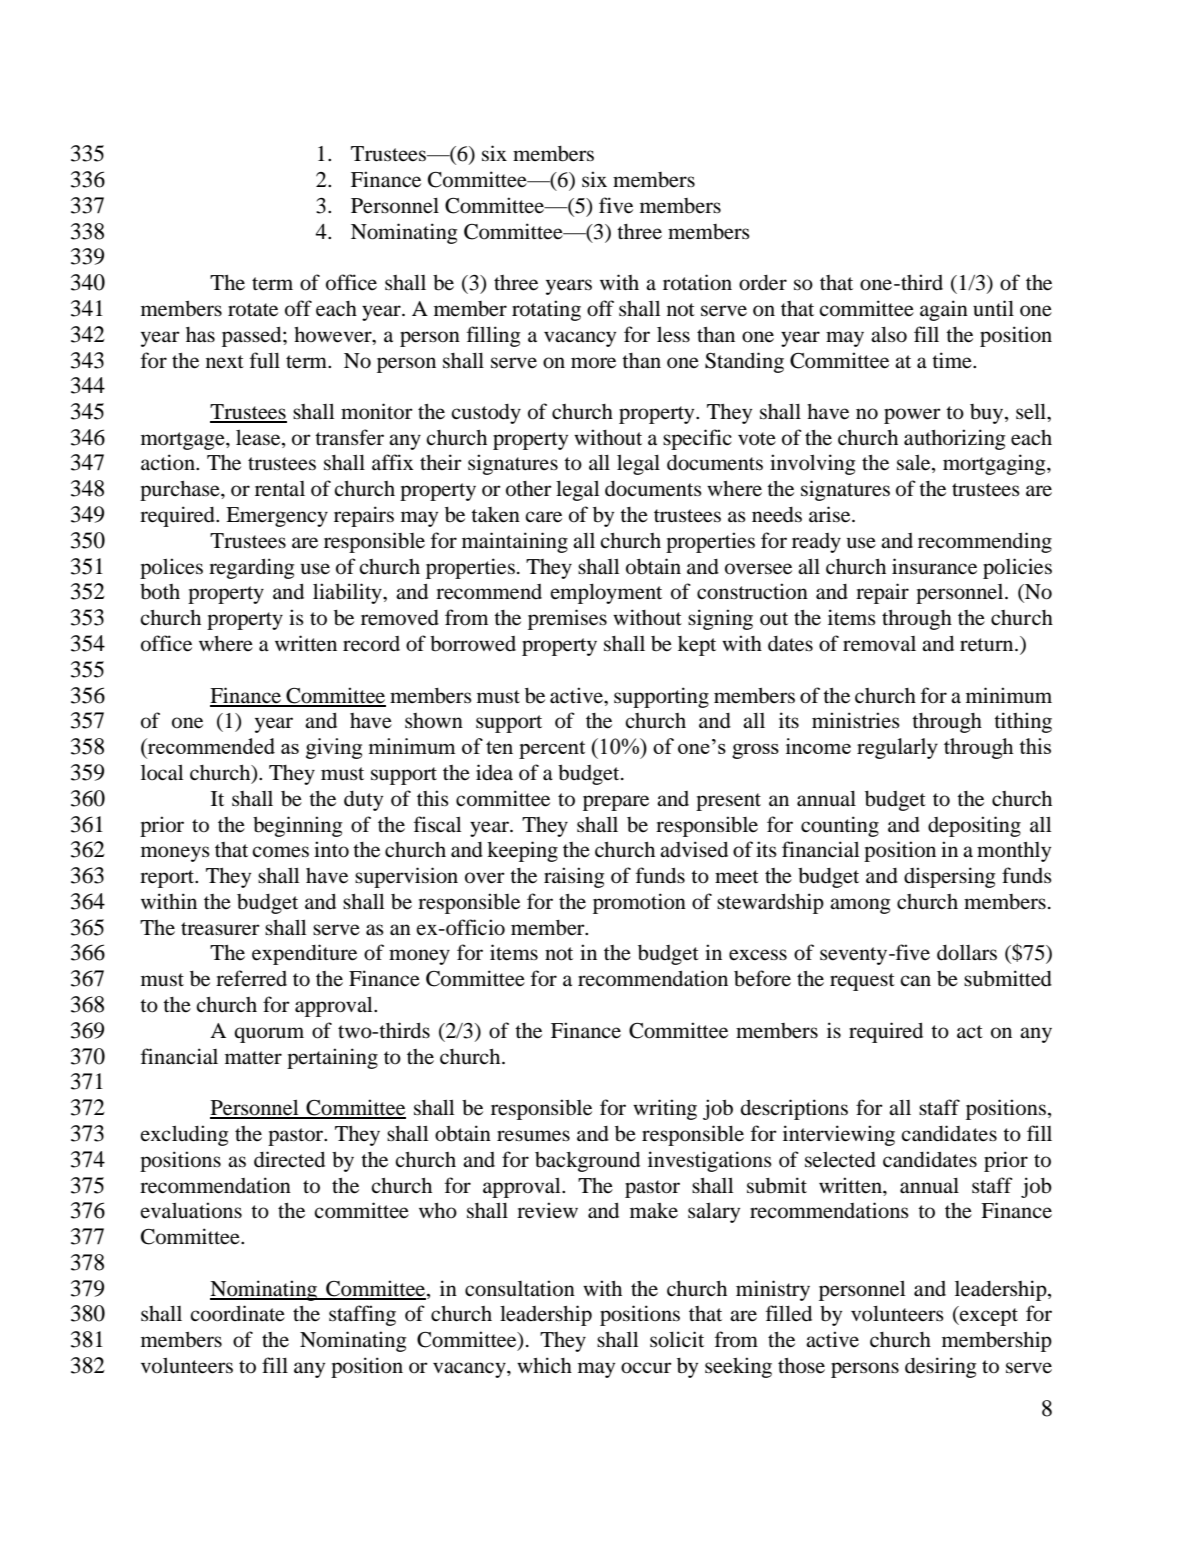 The width and height of the screenshot is (1193, 1544). Describe the element at coordinates (253, 310) in the screenshot. I see `rotate` at that location.
